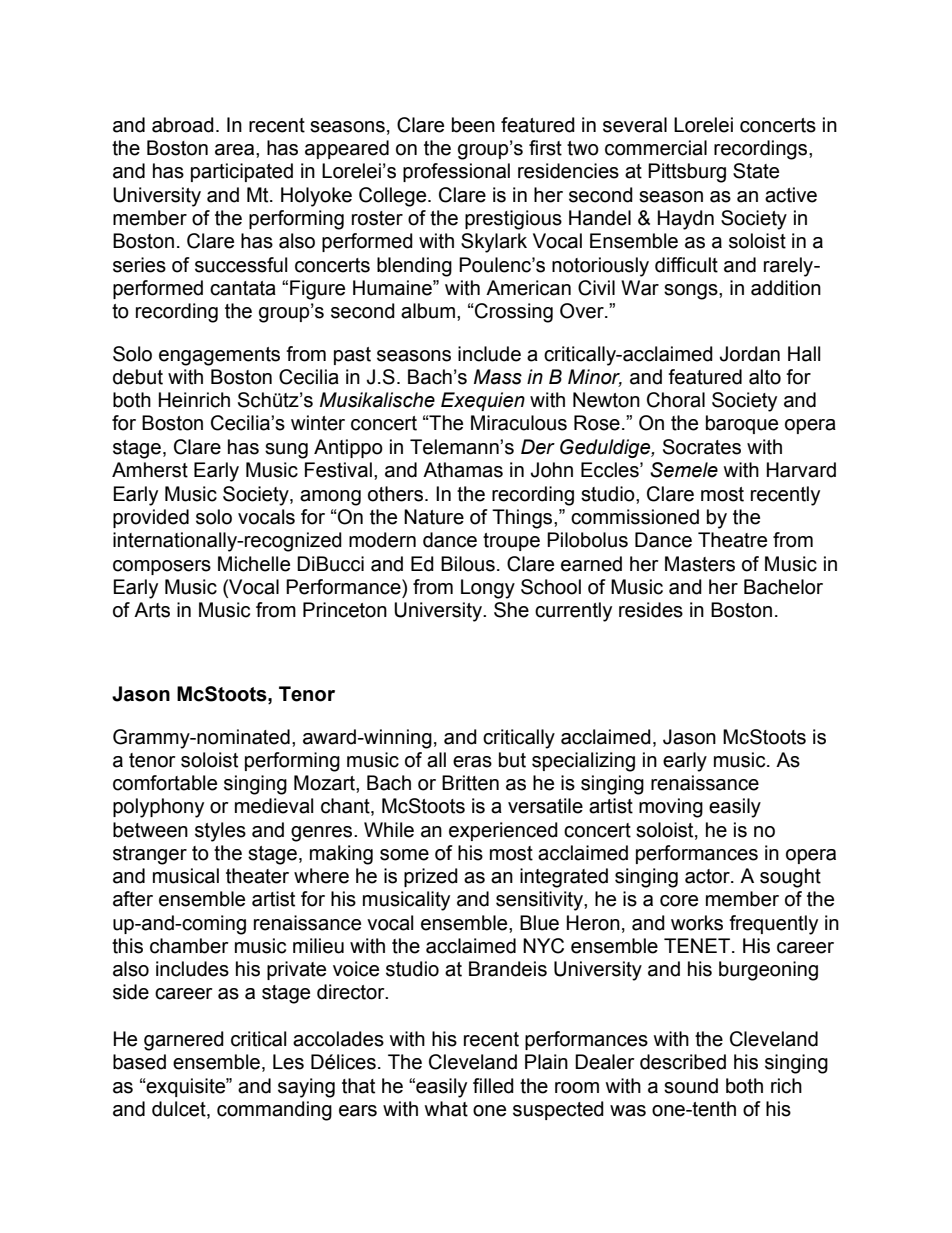 Image resolution: width=952 pixels, height=1233 pixels. What do you see at coordinates (180, 1109) in the document?
I see `dulcet` at bounding box center [180, 1109].
